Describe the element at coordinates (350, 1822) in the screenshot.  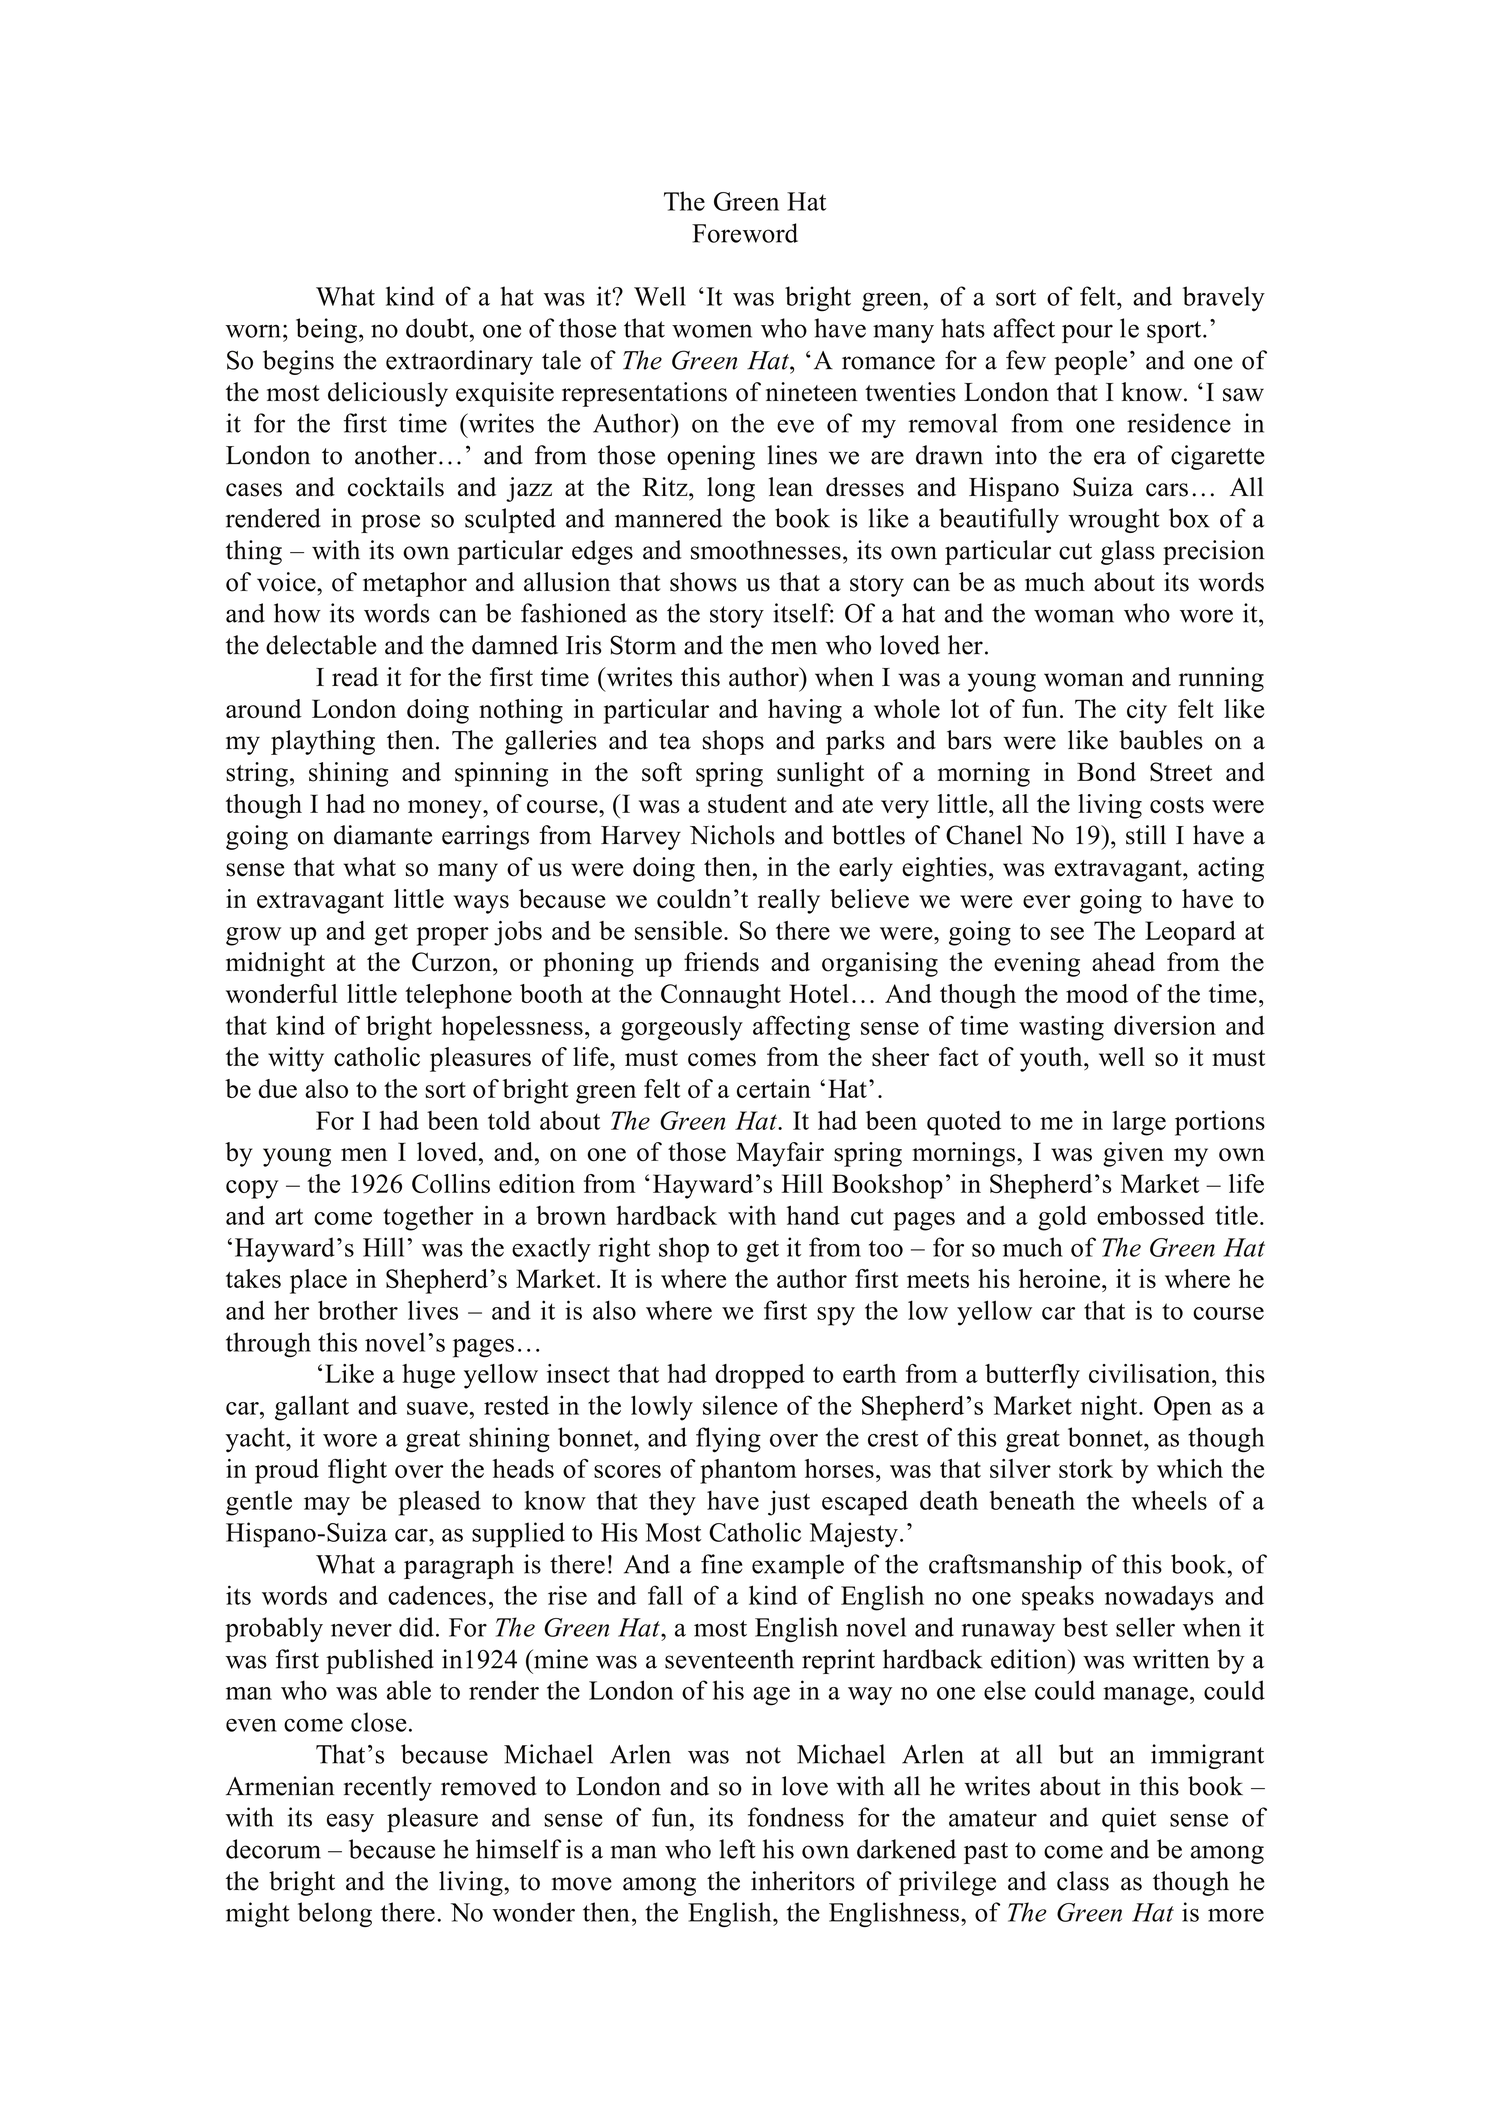
I see `easy` at that location.
